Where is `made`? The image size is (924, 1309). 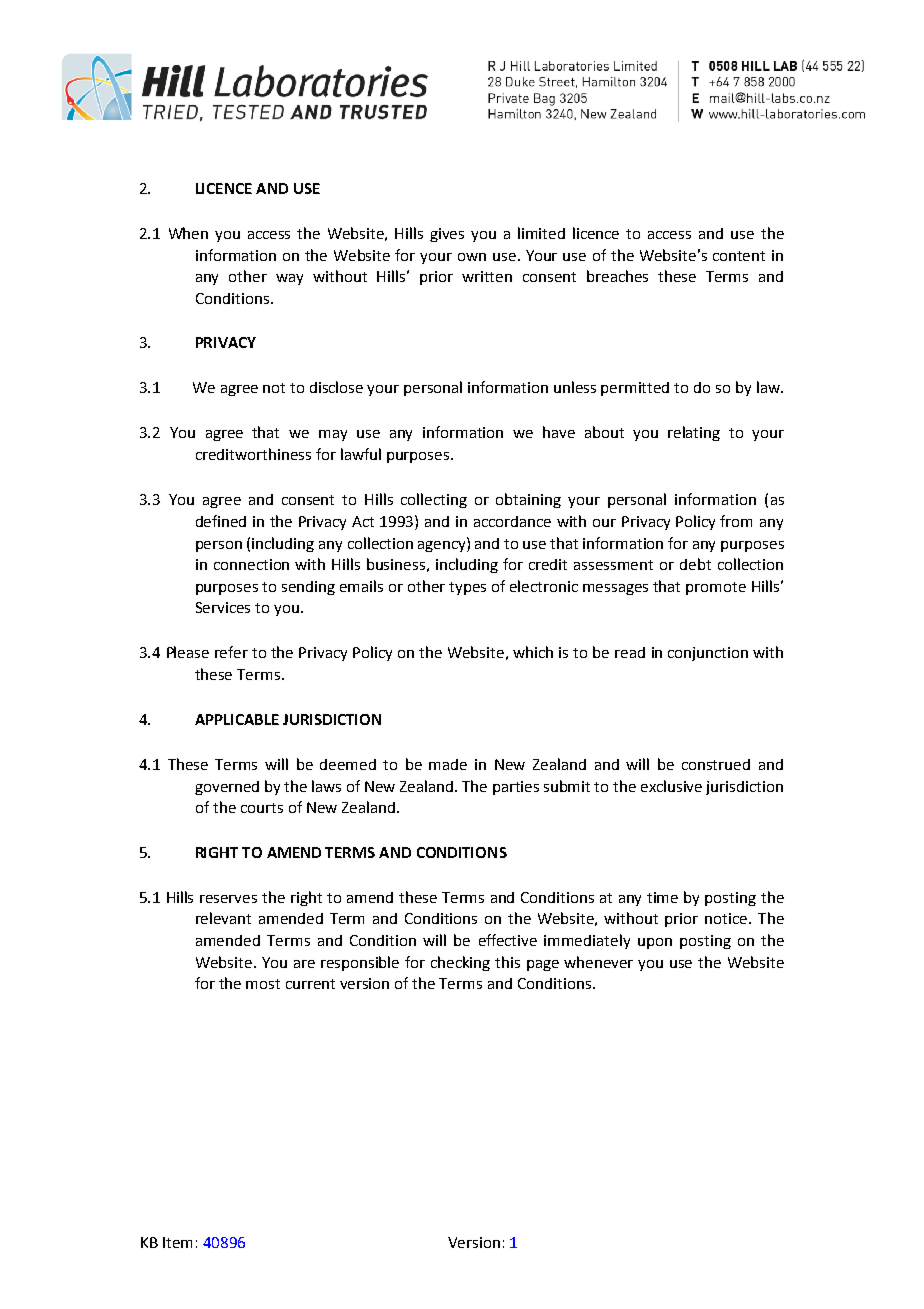 made is located at coordinates (448, 764).
